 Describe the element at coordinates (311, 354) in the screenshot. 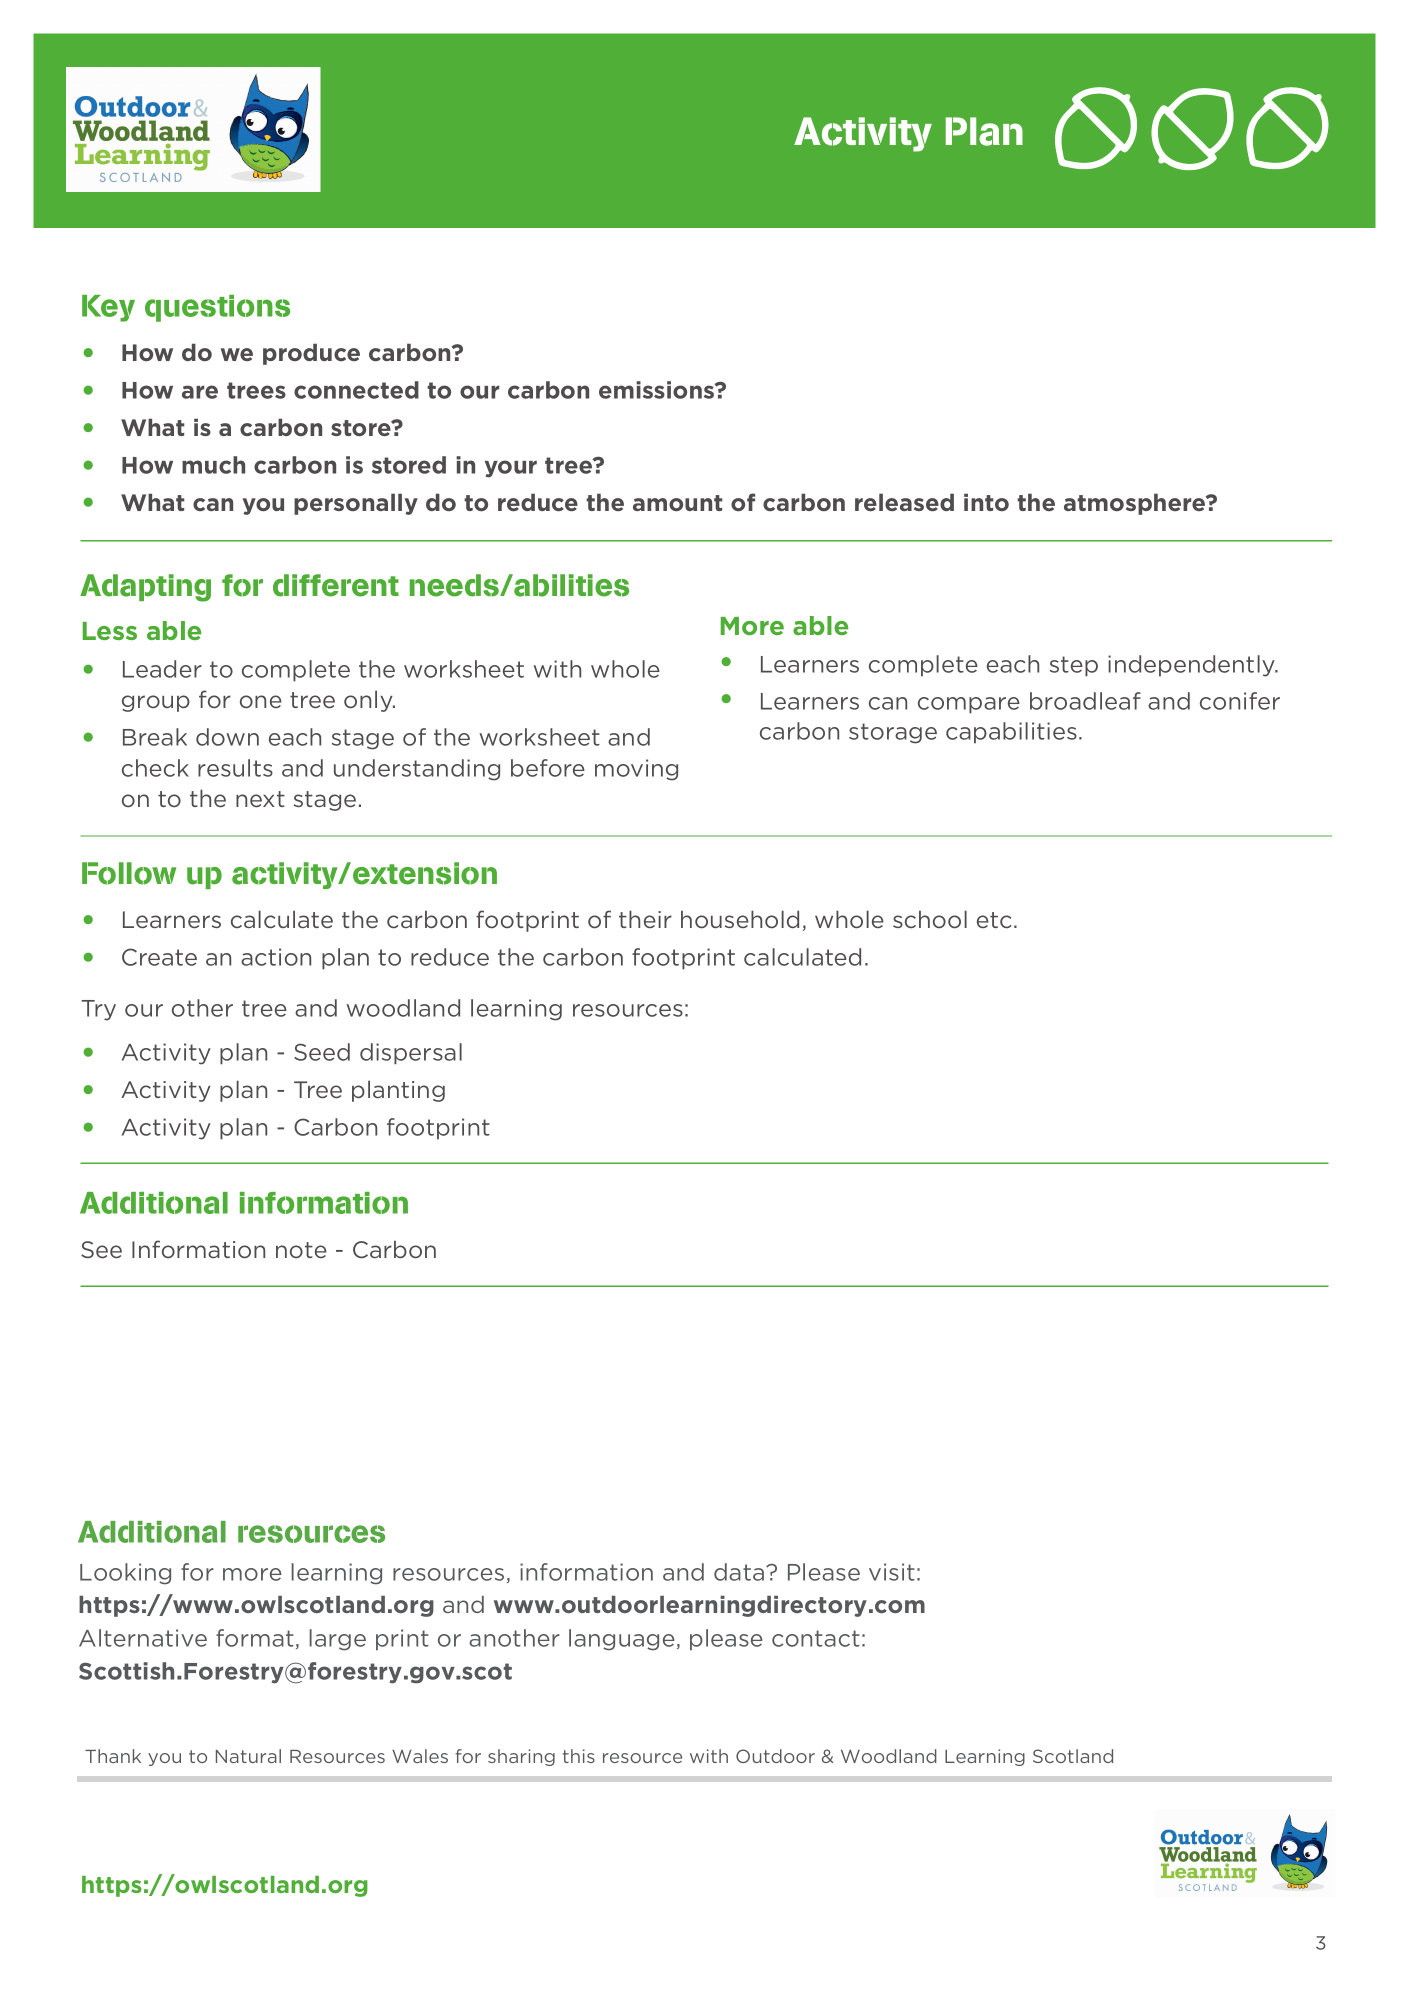

I see `produce` at that location.
